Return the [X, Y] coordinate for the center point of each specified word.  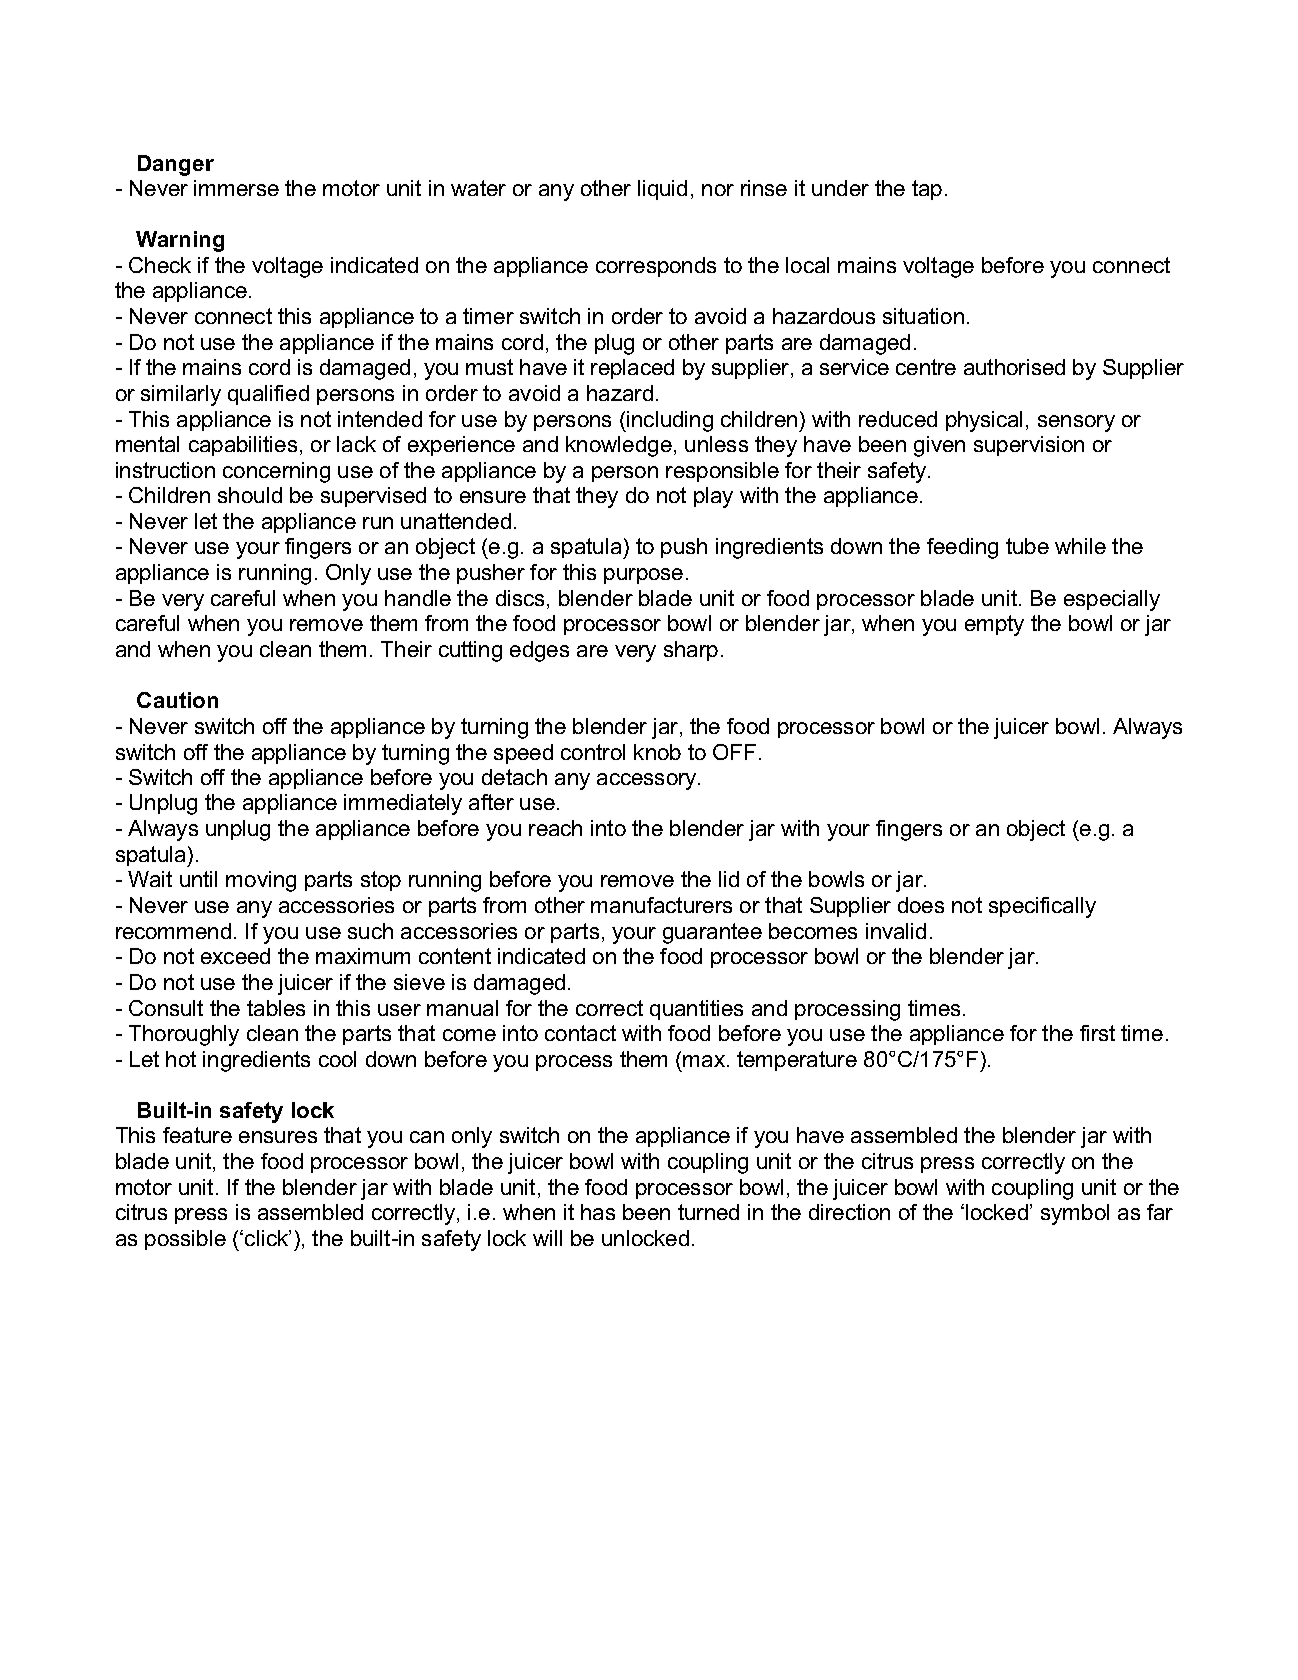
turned [708, 1212]
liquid [662, 190]
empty [994, 625]
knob [657, 752]
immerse [236, 188]
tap [927, 190]
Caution [177, 700]
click [267, 1238]
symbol [1075, 1214]
